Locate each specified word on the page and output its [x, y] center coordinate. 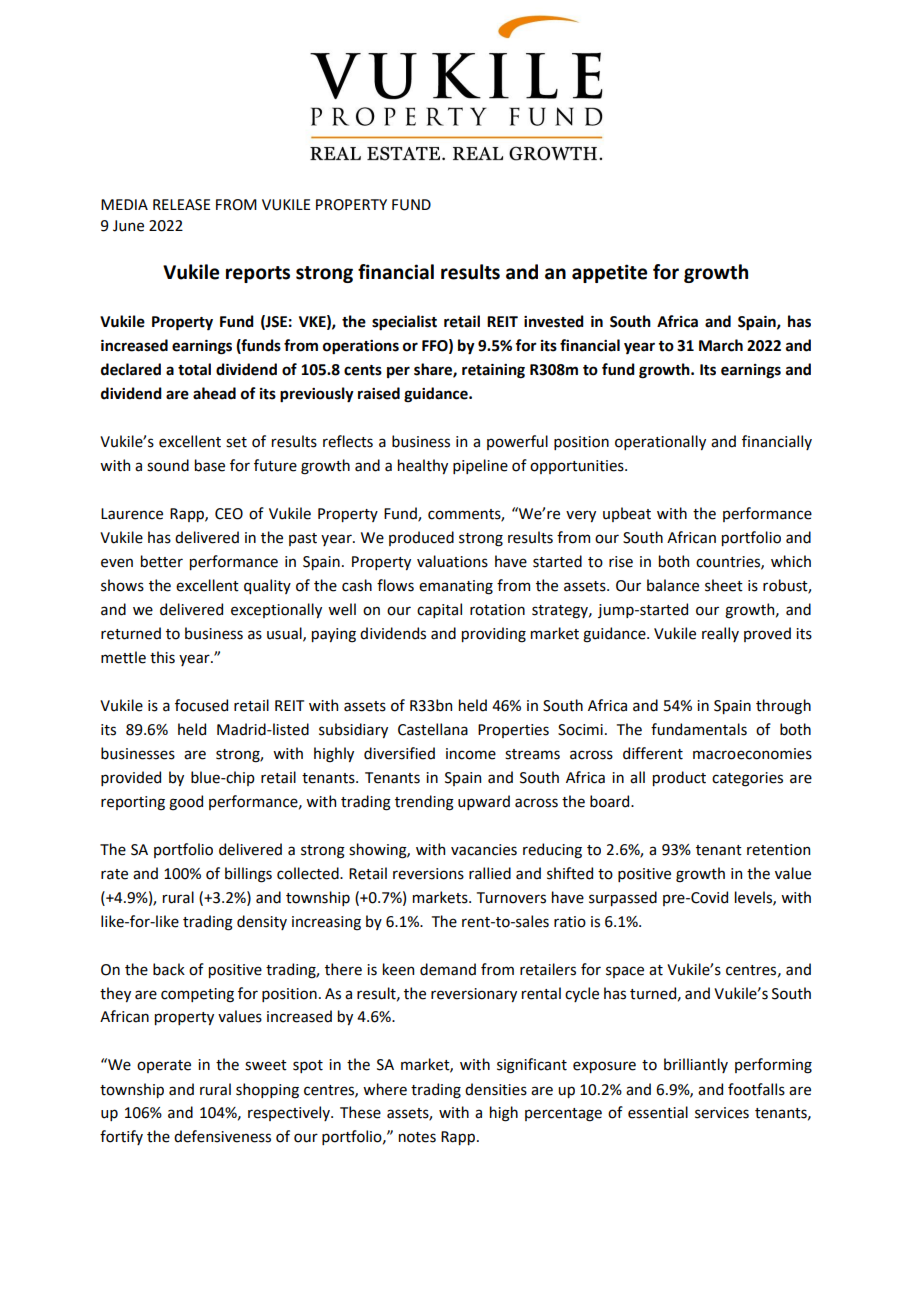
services [722, 1113]
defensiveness [222, 1136]
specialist [404, 323]
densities [496, 1089]
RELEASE [181, 205]
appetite [609, 273]
